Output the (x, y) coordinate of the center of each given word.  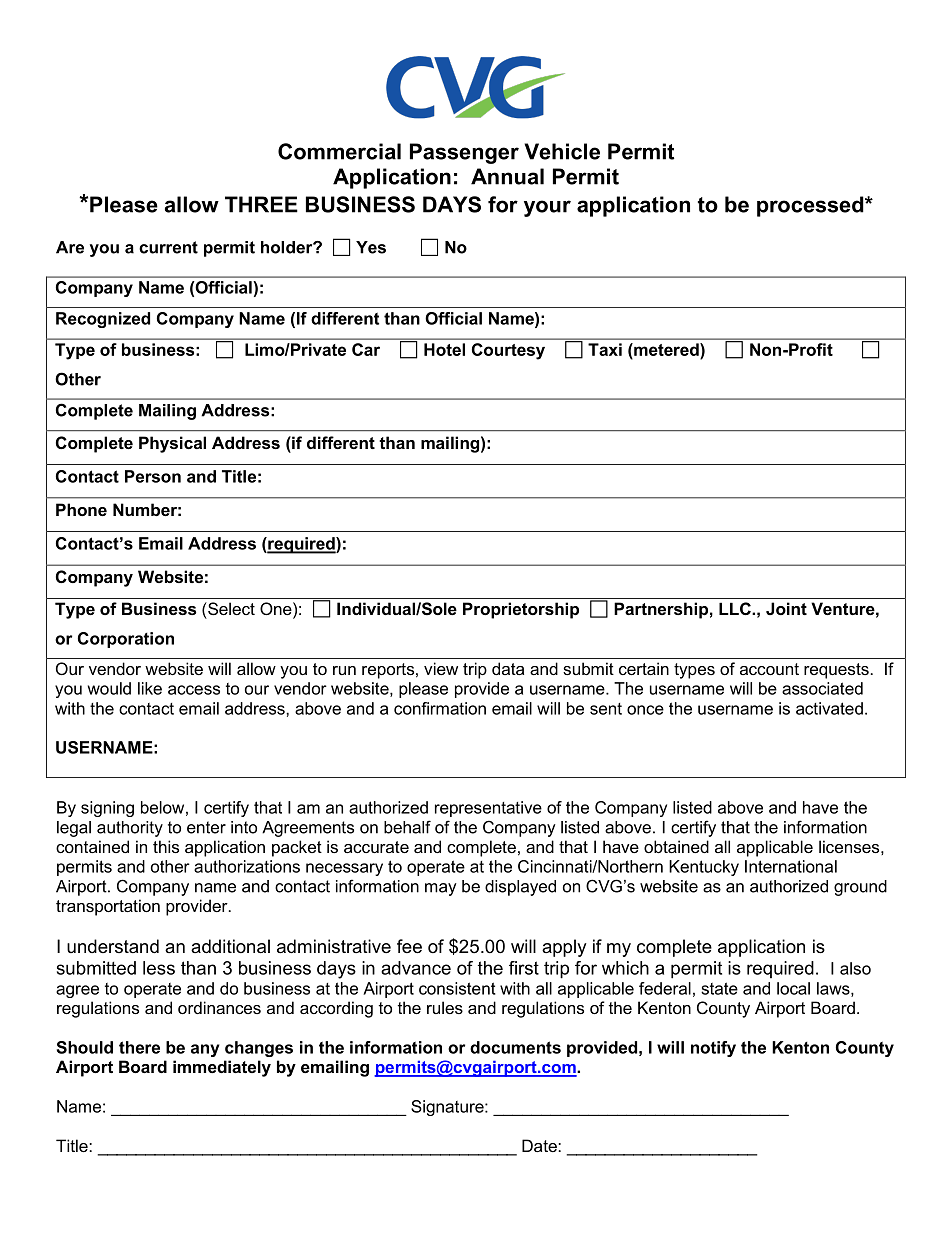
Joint (786, 608)
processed (811, 206)
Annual (507, 176)
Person (153, 476)
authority (130, 829)
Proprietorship (521, 610)
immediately (222, 1068)
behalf (407, 827)
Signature (448, 1108)
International (791, 866)
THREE (261, 204)
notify (713, 1049)
